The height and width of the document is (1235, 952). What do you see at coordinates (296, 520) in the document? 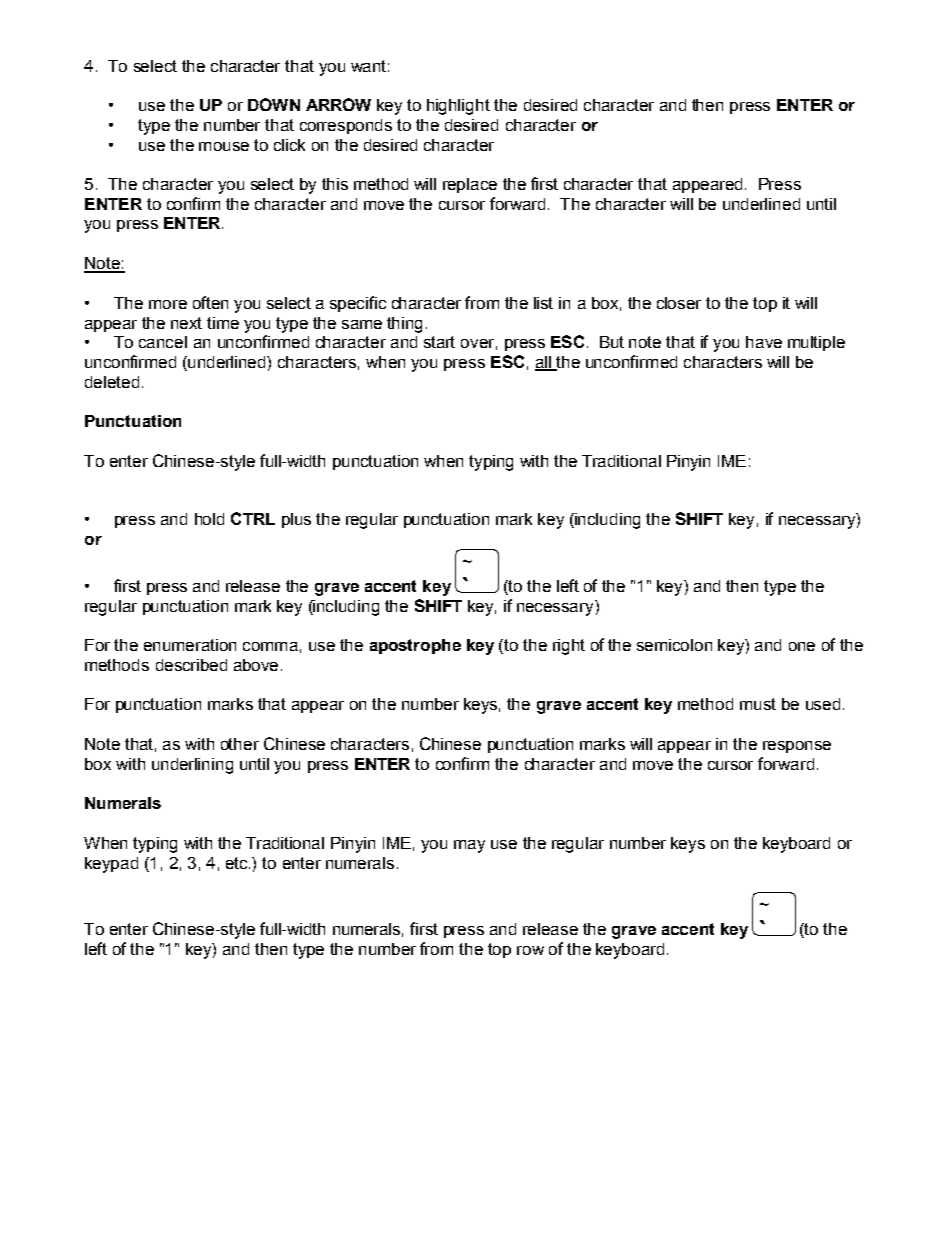
I see `plus` at bounding box center [296, 520].
